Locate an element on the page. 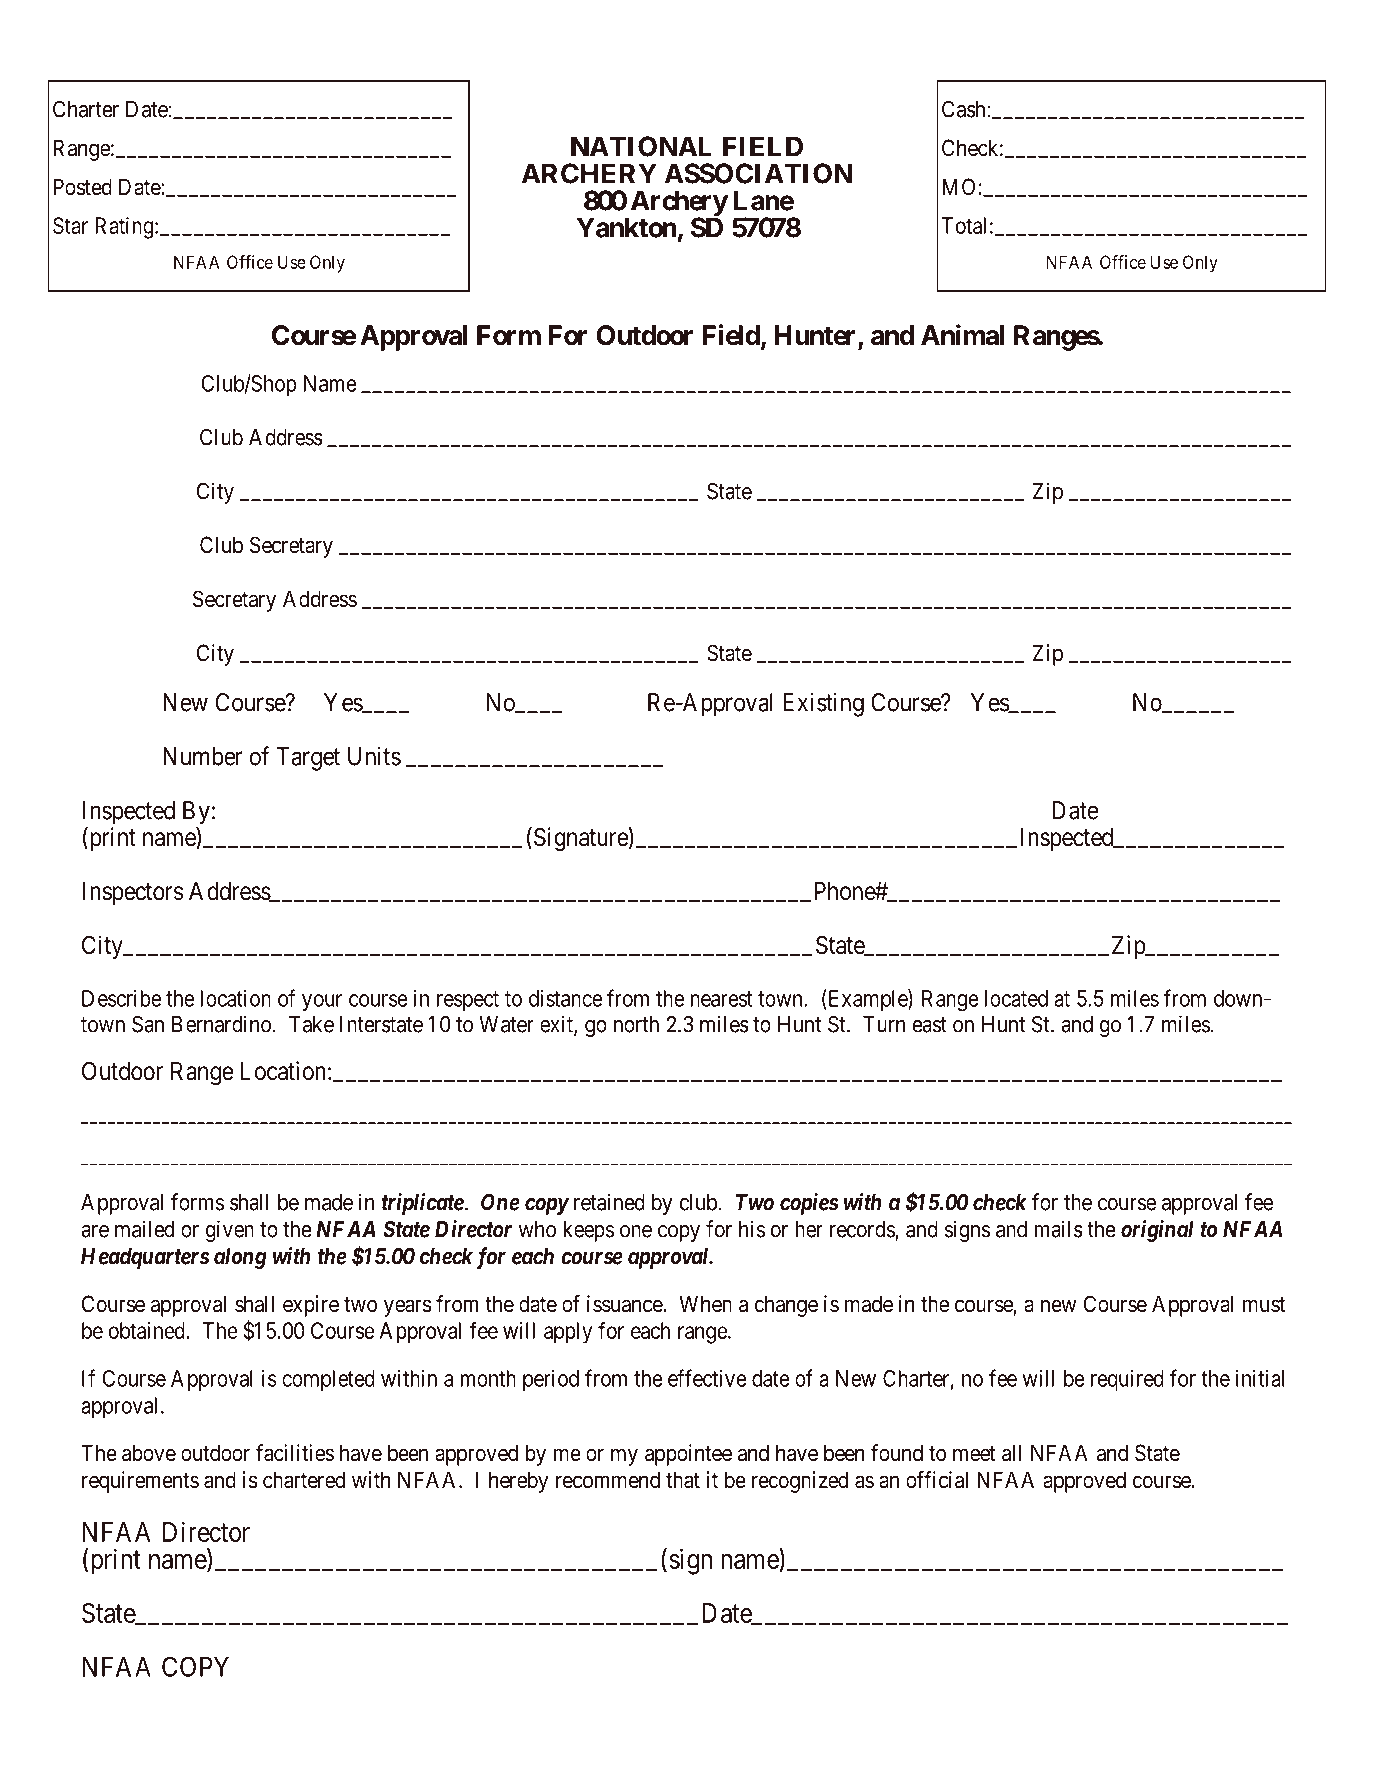 The height and width of the image is (1779, 1374). NATIONAL is located at coordinates (641, 146).
